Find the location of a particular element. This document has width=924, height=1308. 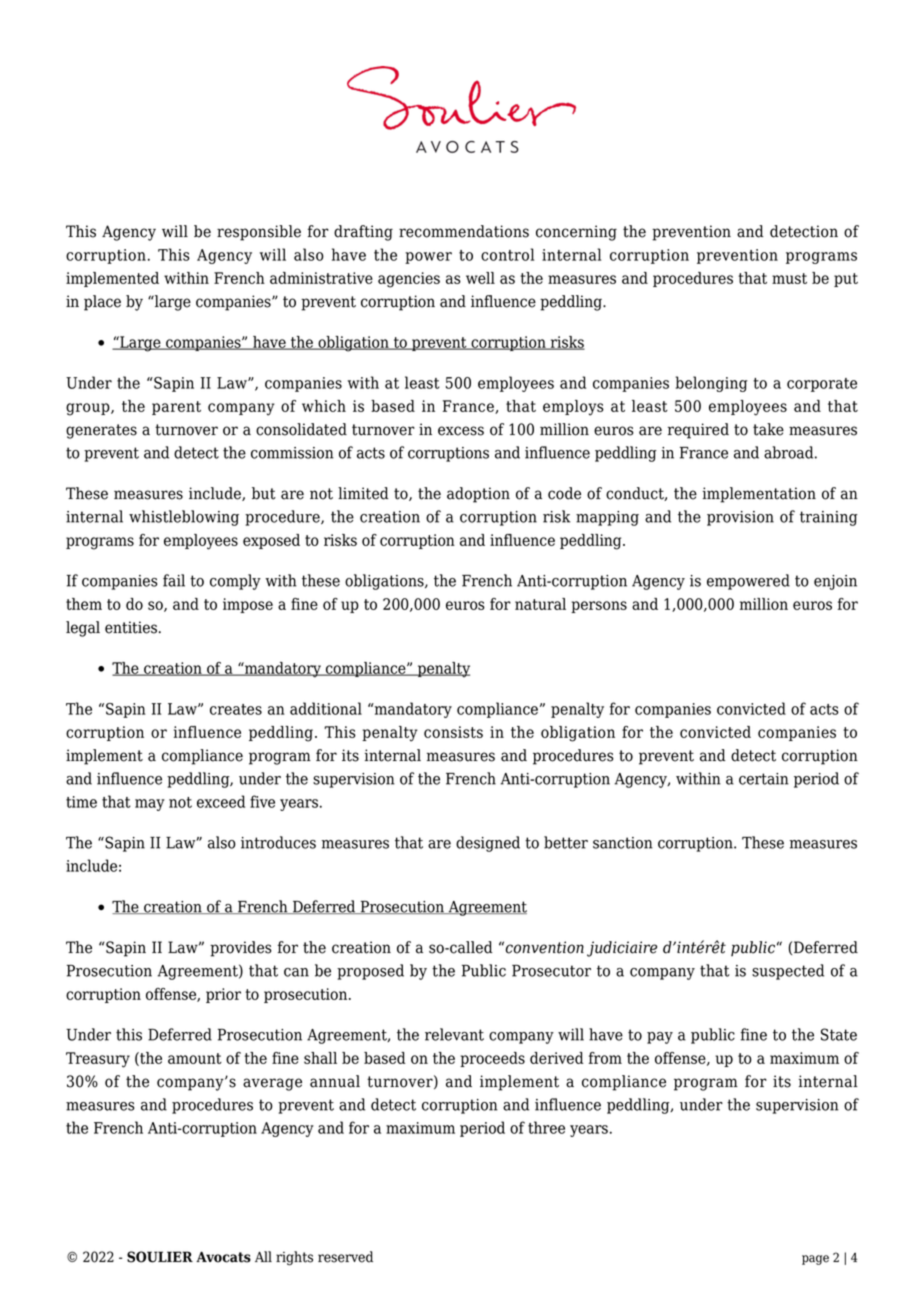

fail is located at coordinates (174, 580).
